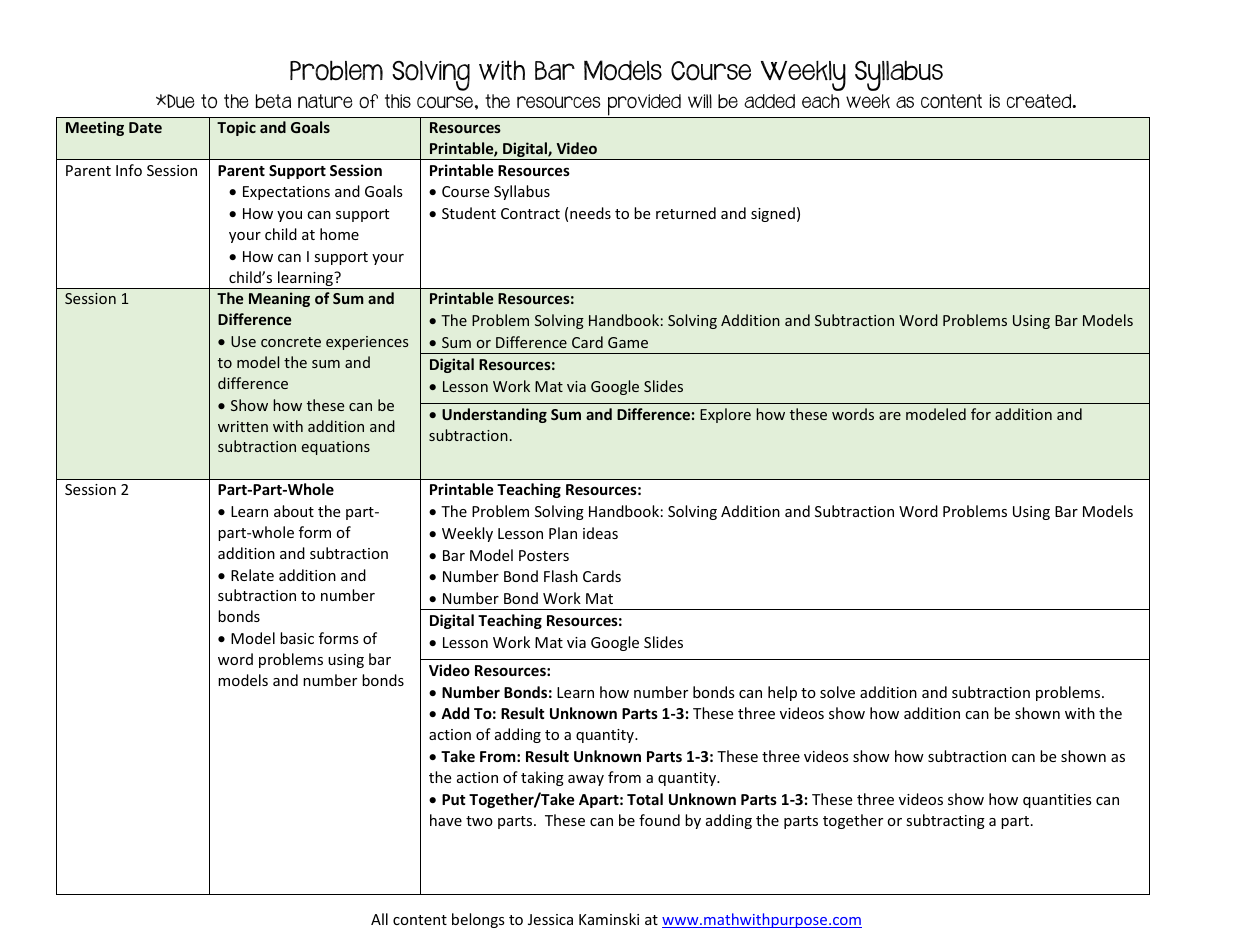 The height and width of the page is (952, 1233). What do you see at coordinates (725, 415) in the page?
I see `Explore` at bounding box center [725, 415].
